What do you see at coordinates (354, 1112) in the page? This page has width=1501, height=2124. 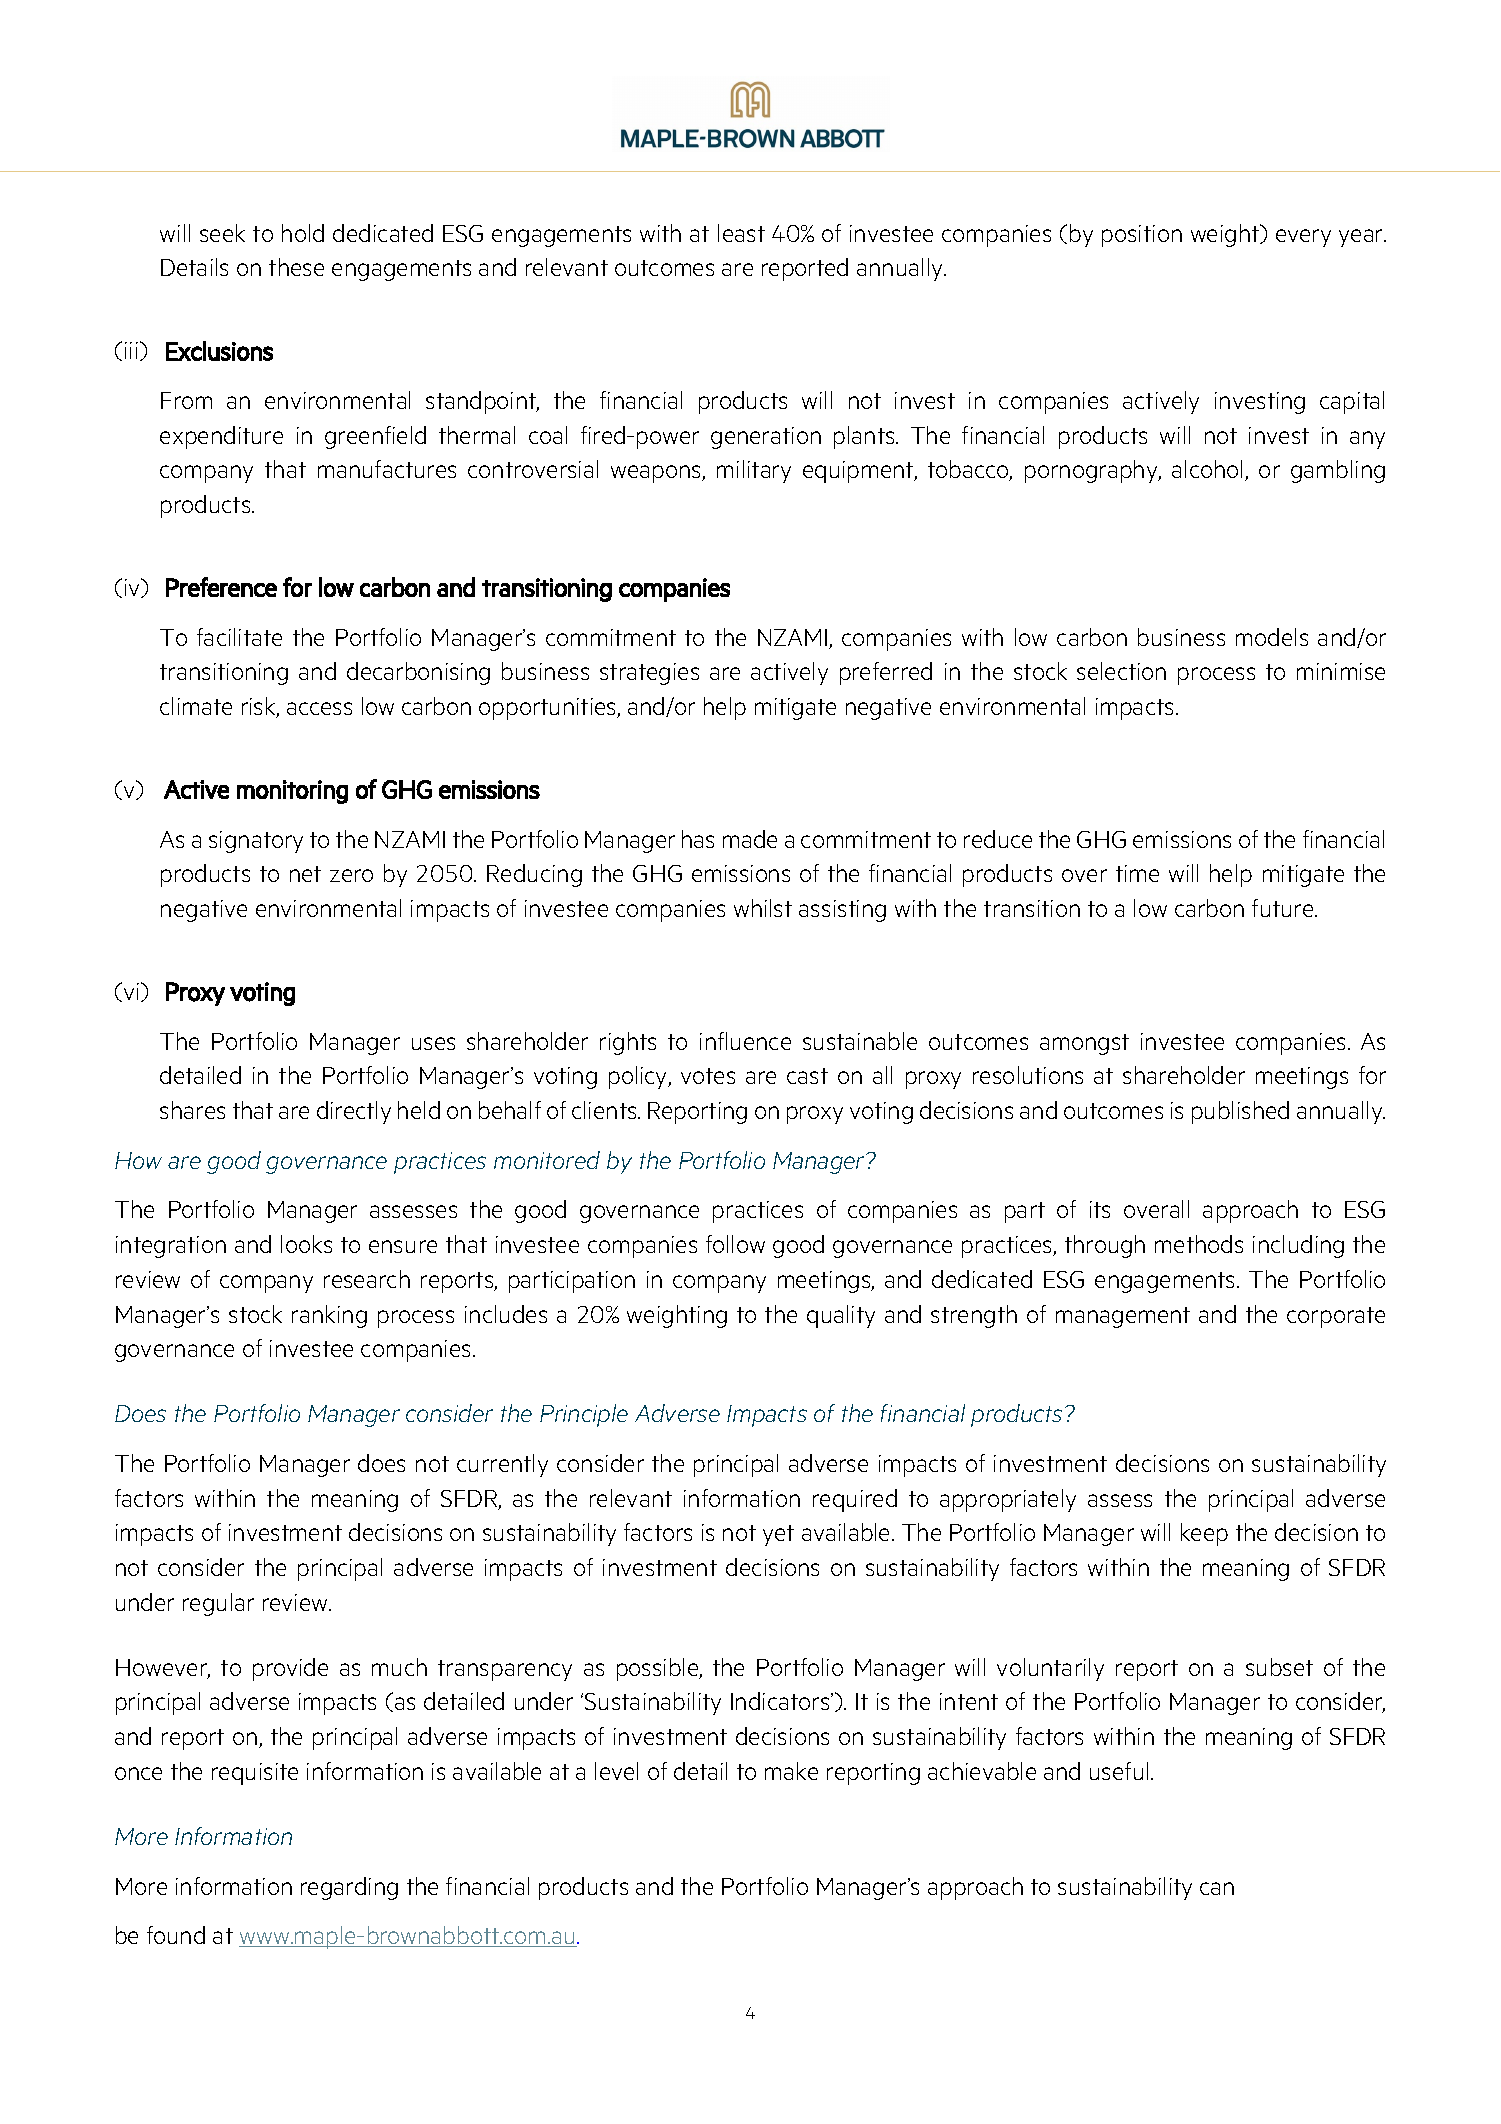 I see `directly` at bounding box center [354, 1112].
